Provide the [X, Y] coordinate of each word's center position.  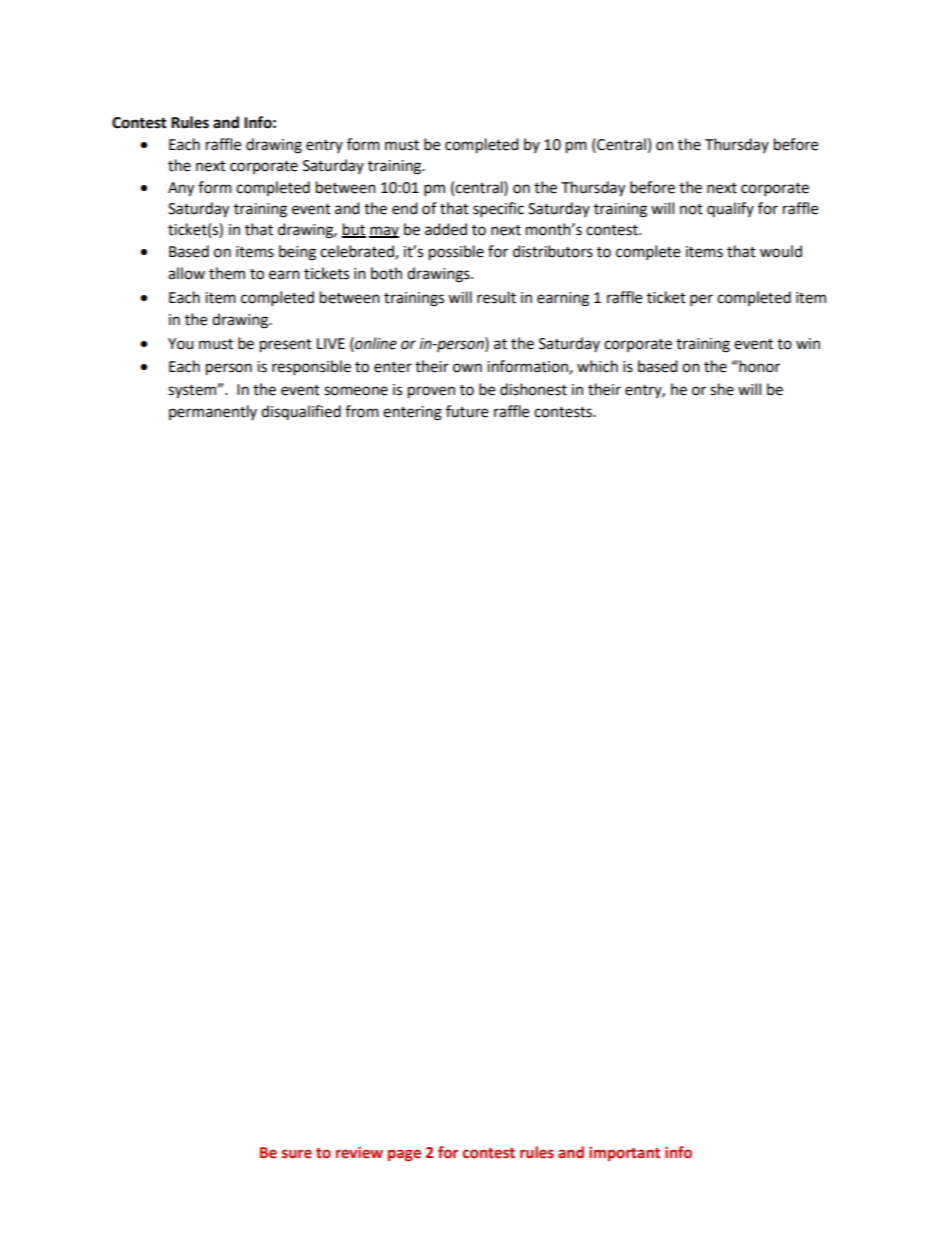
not [691, 209]
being [297, 253]
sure [297, 1154]
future [467, 411]
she [722, 389]
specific [498, 210]
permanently [213, 412]
